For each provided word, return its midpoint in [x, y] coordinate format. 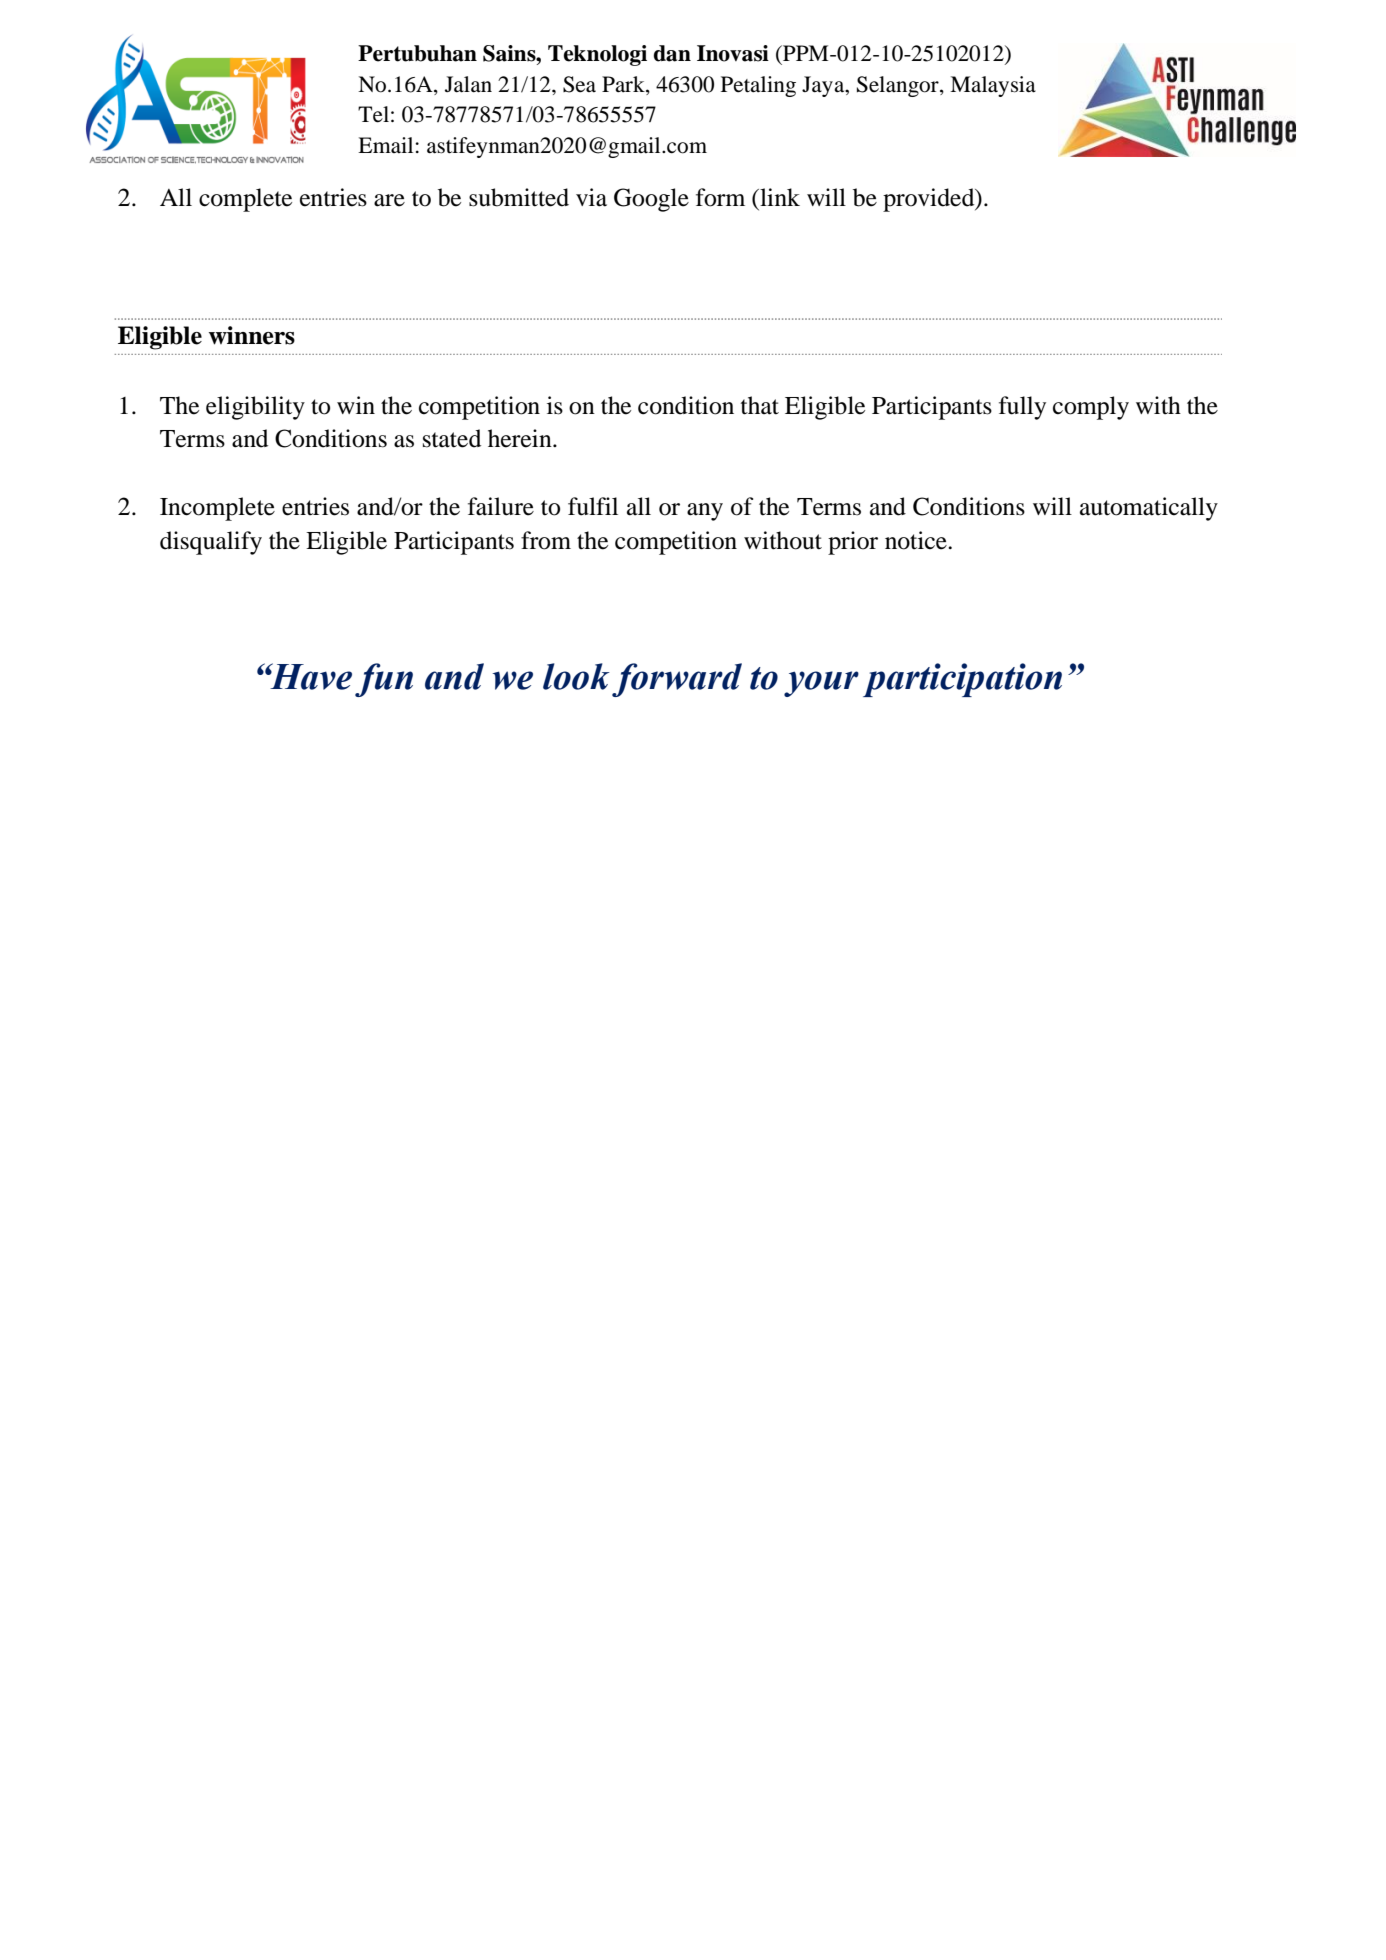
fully [1022, 408]
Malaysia [993, 86]
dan [672, 53]
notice [917, 540]
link [779, 197]
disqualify [211, 543]
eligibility [255, 408]
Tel [373, 114]
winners [252, 335]
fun [384, 680]
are [389, 200]
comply [1091, 408]
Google [651, 200]
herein [521, 438]
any [705, 512]
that [760, 405]
